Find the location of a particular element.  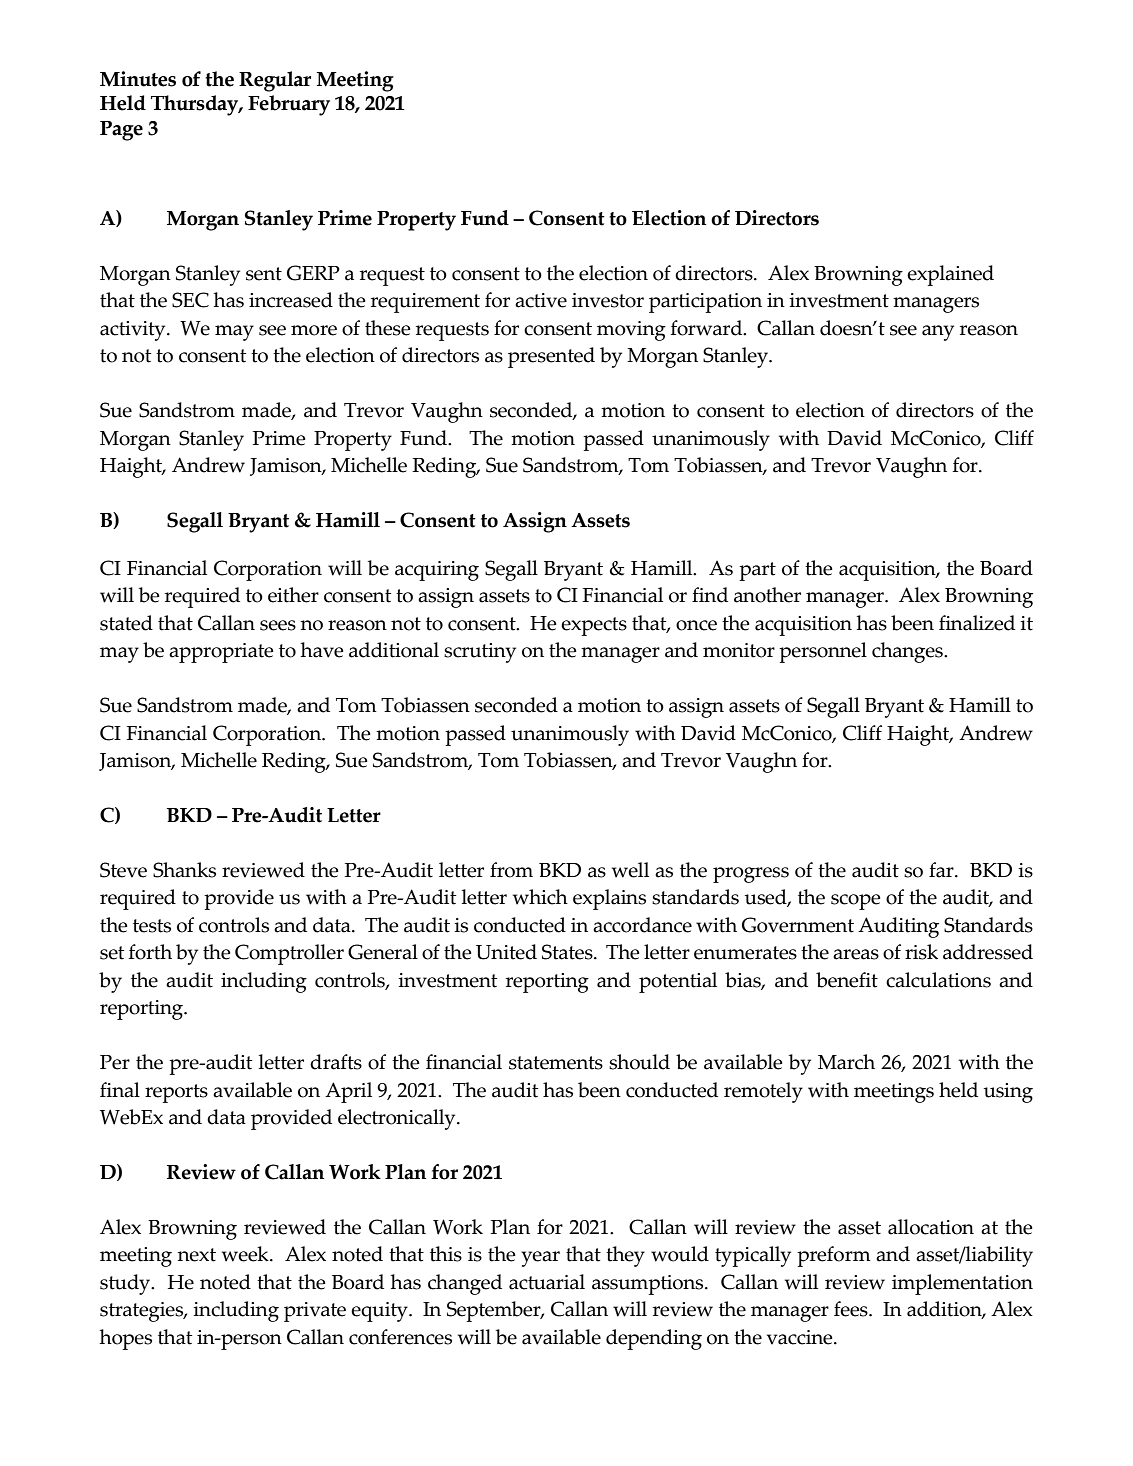

scrutiny is located at coordinates (480, 653).
